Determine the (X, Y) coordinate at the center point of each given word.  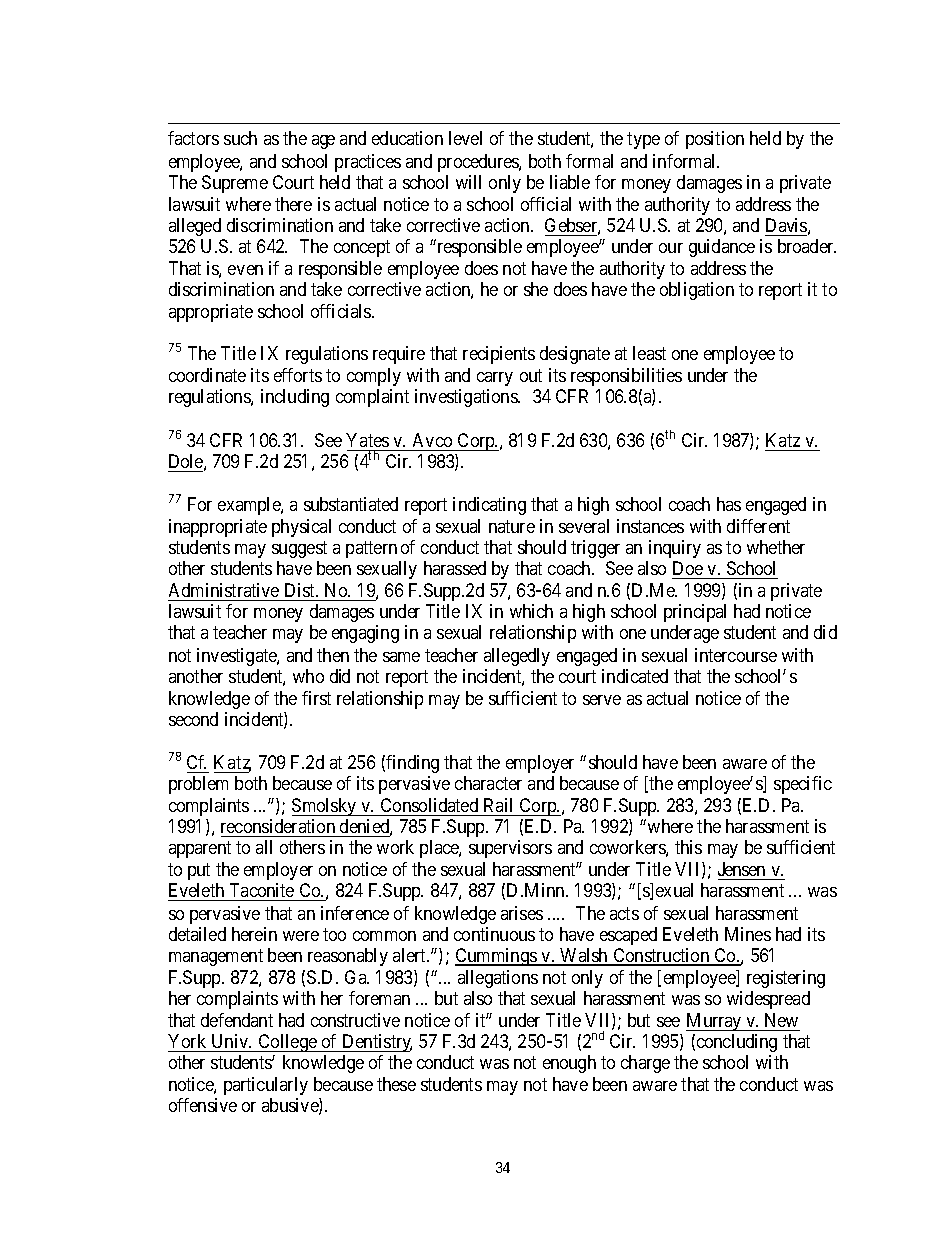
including (295, 398)
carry (495, 381)
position (715, 140)
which (531, 611)
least (649, 353)
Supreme (235, 184)
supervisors (510, 849)
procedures (479, 163)
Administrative (224, 592)
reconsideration (278, 826)
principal (695, 613)
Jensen (743, 871)
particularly (266, 1086)
